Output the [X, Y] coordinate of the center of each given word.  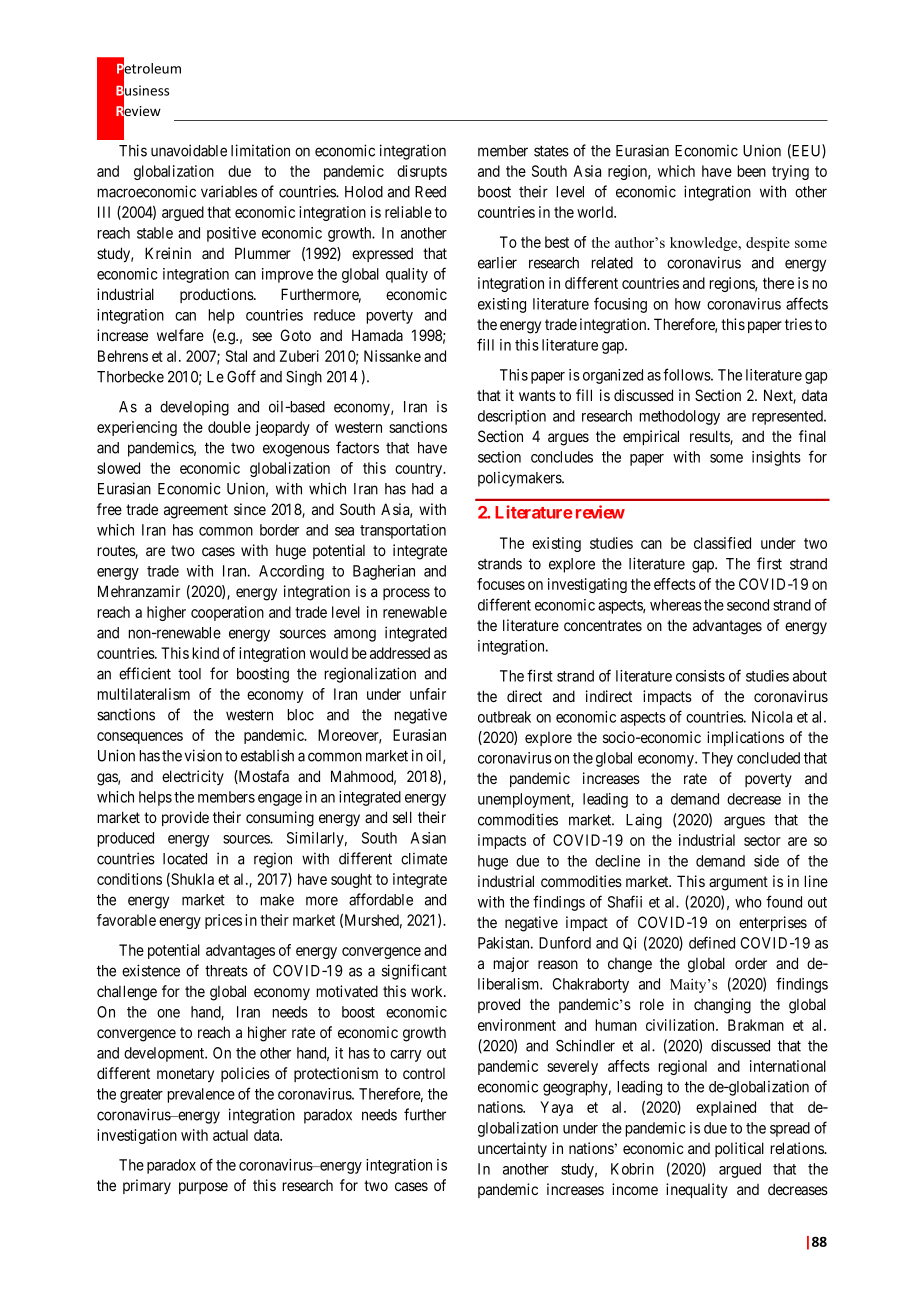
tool [189, 674]
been [751, 171]
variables [229, 191]
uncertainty [512, 1149]
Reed [430, 192]
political [739, 1149]
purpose [203, 1188]
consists [700, 676]
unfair [428, 694]
